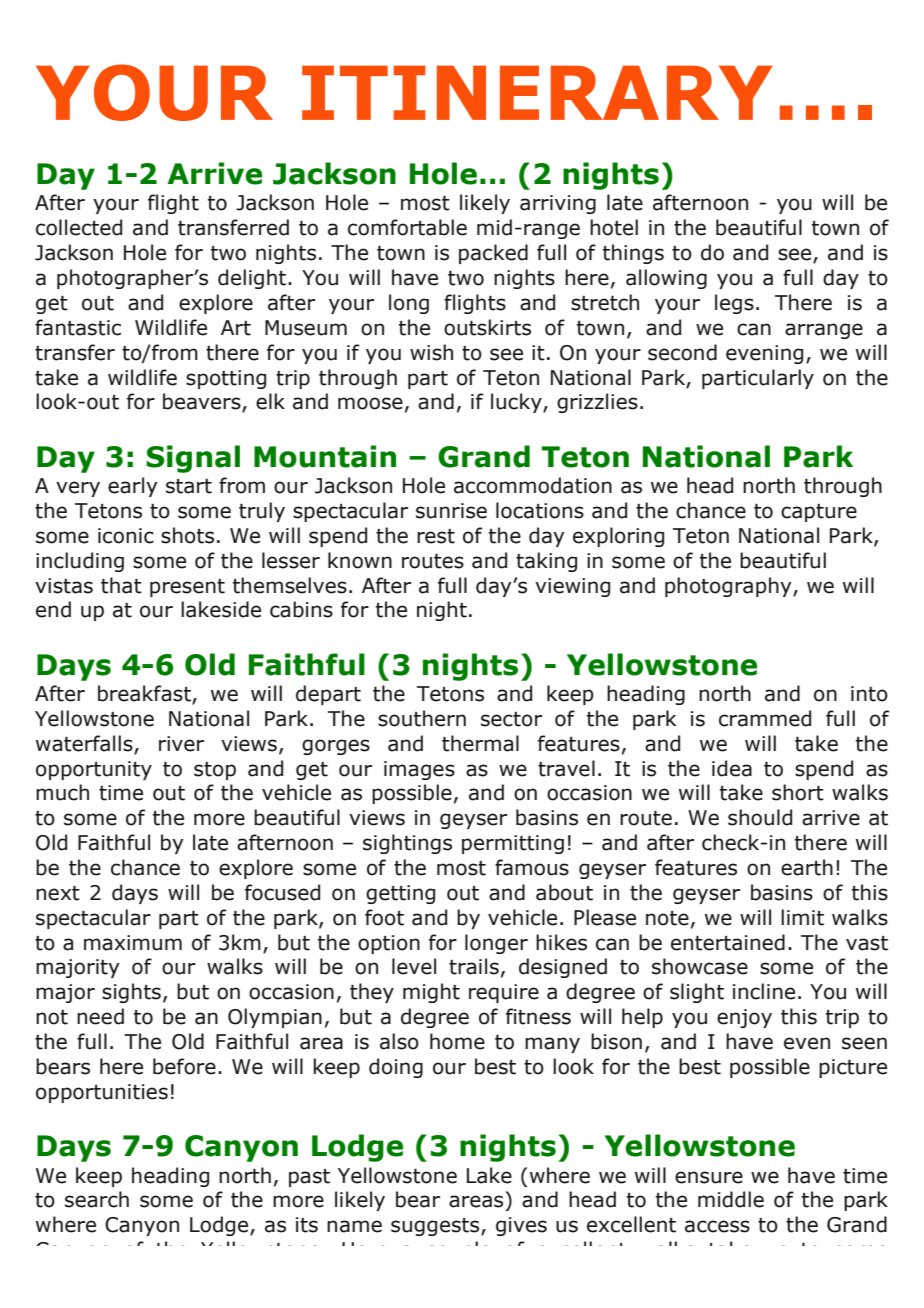 The image size is (924, 1308). What do you see at coordinates (765, 718) in the image?
I see `crammed` at bounding box center [765, 718].
